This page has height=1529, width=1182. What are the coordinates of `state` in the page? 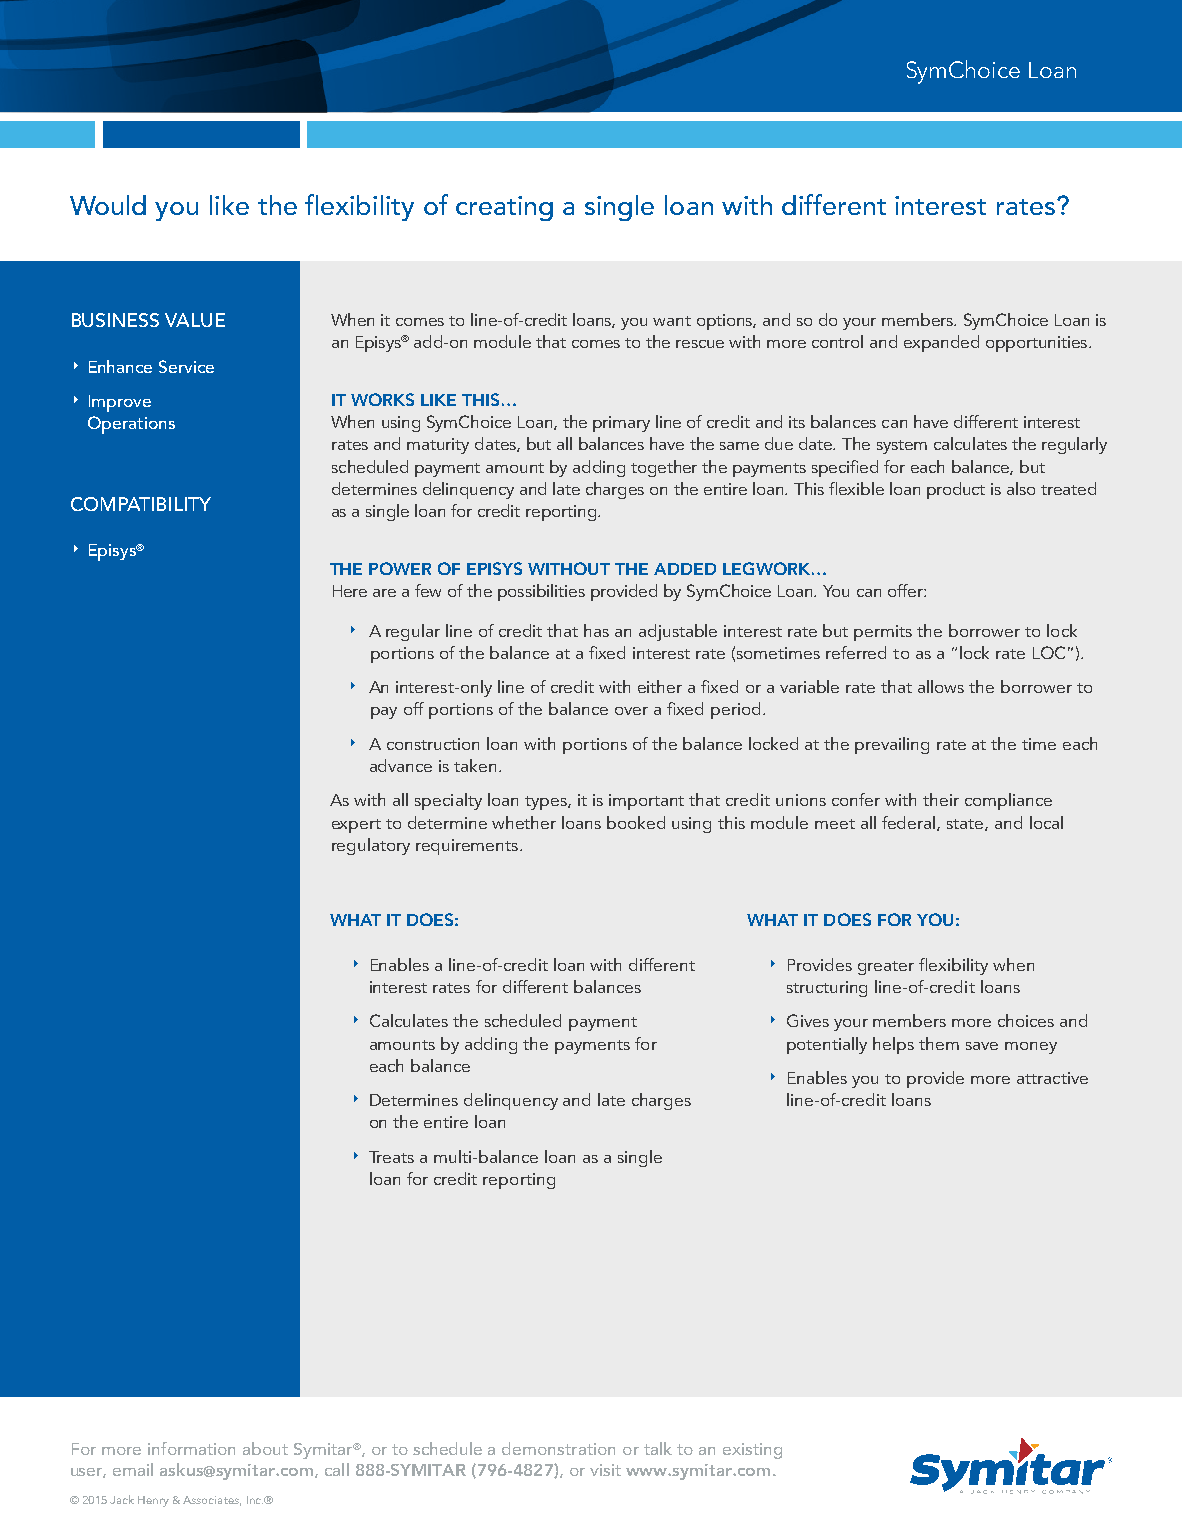 It's located at (966, 825).
